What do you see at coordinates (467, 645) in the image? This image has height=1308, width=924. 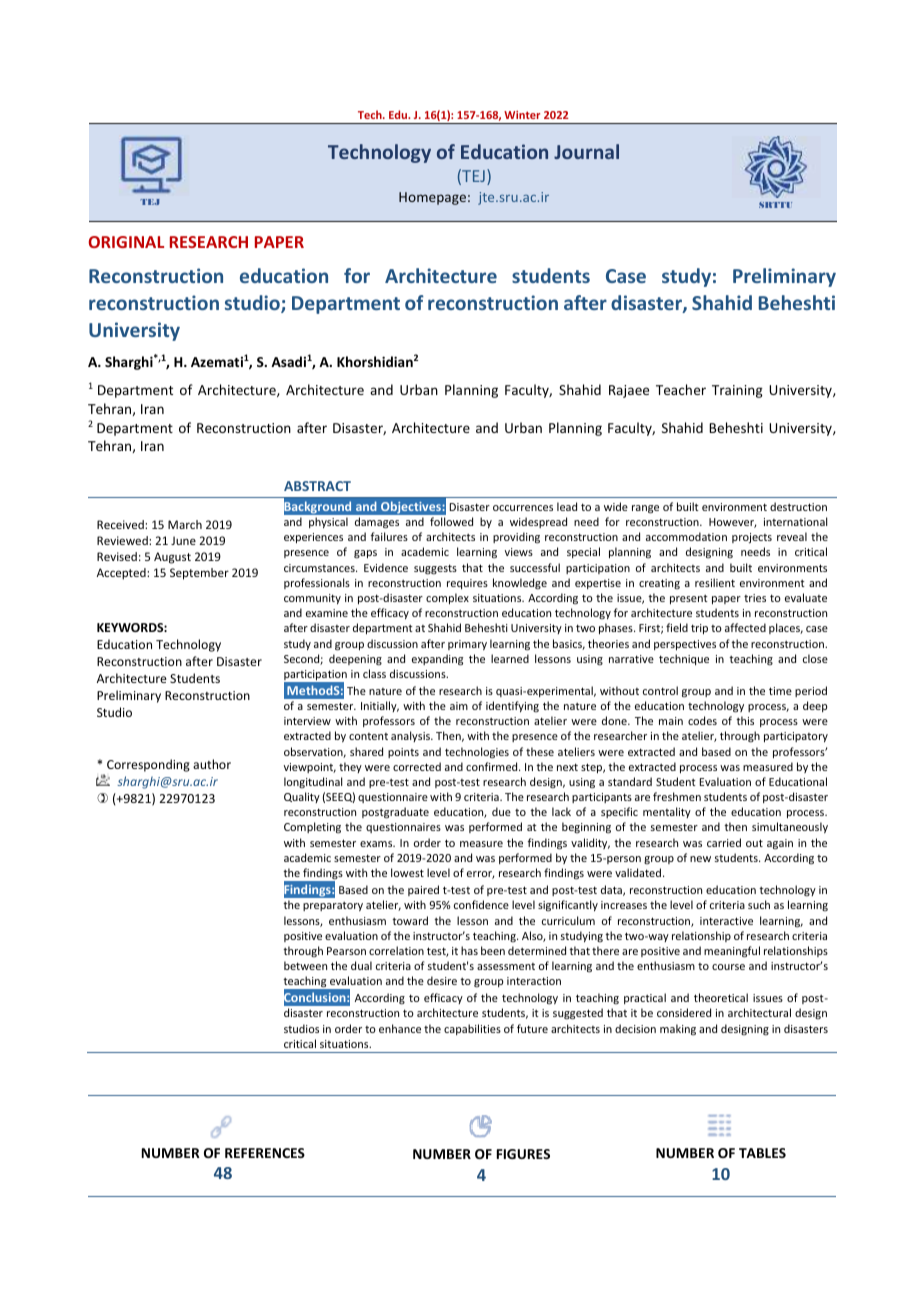 I see `primary` at bounding box center [467, 645].
